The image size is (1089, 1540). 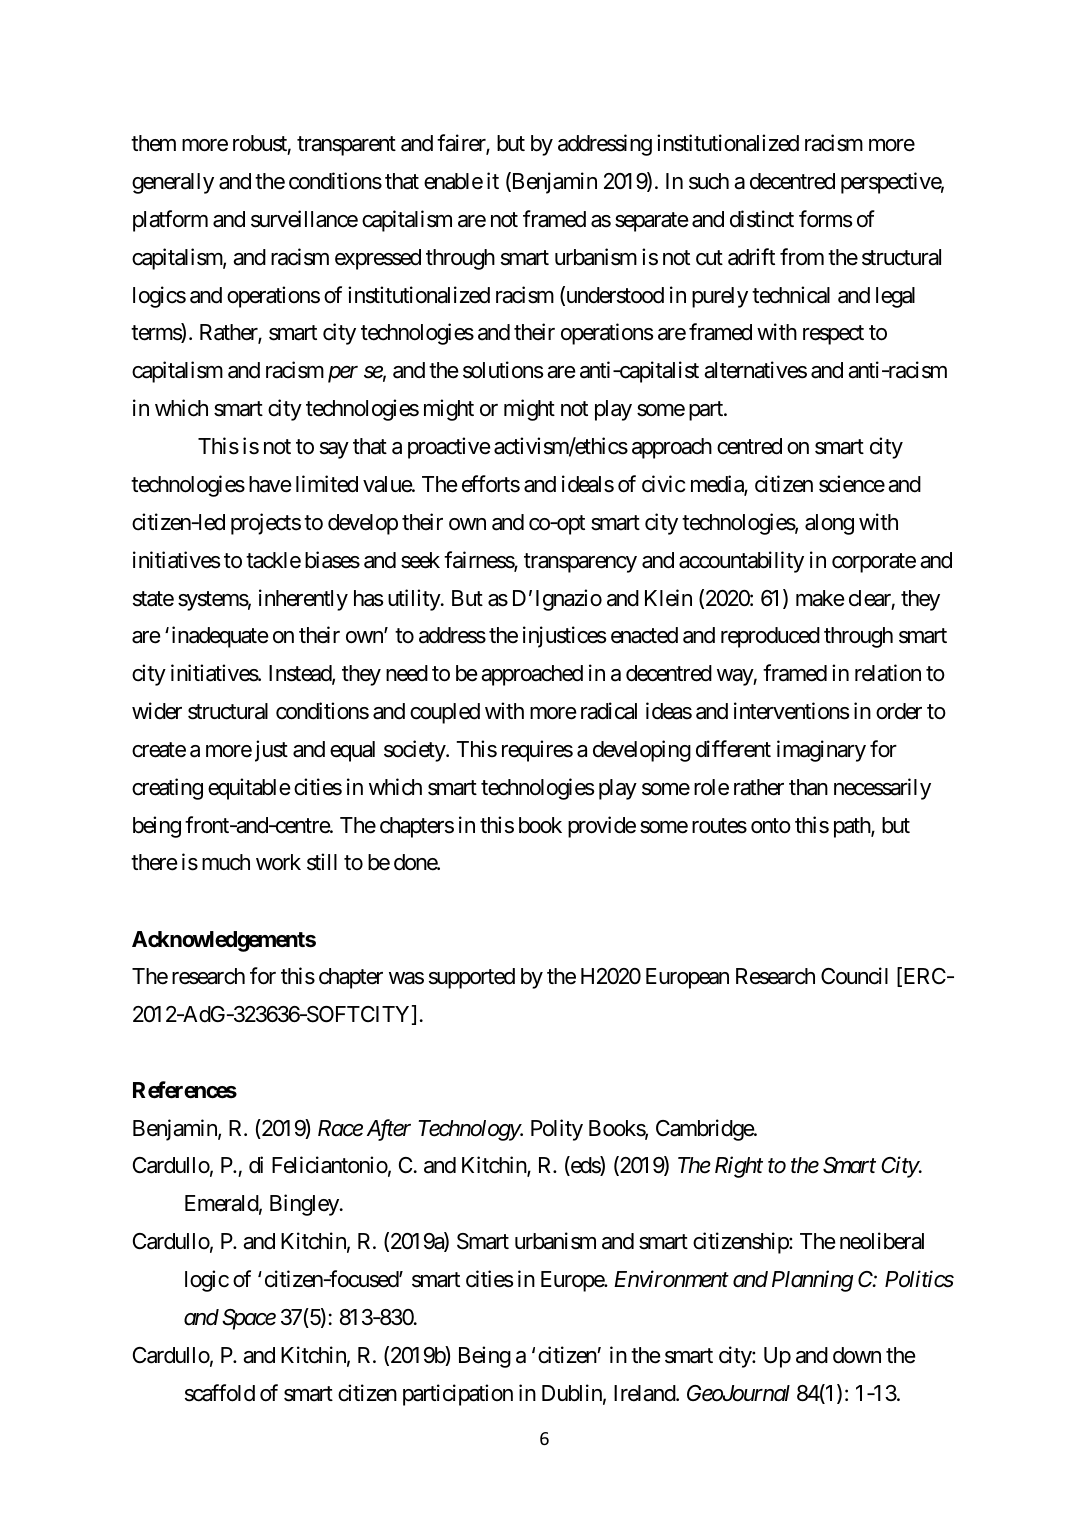 I want to click on Council, so click(x=854, y=976).
